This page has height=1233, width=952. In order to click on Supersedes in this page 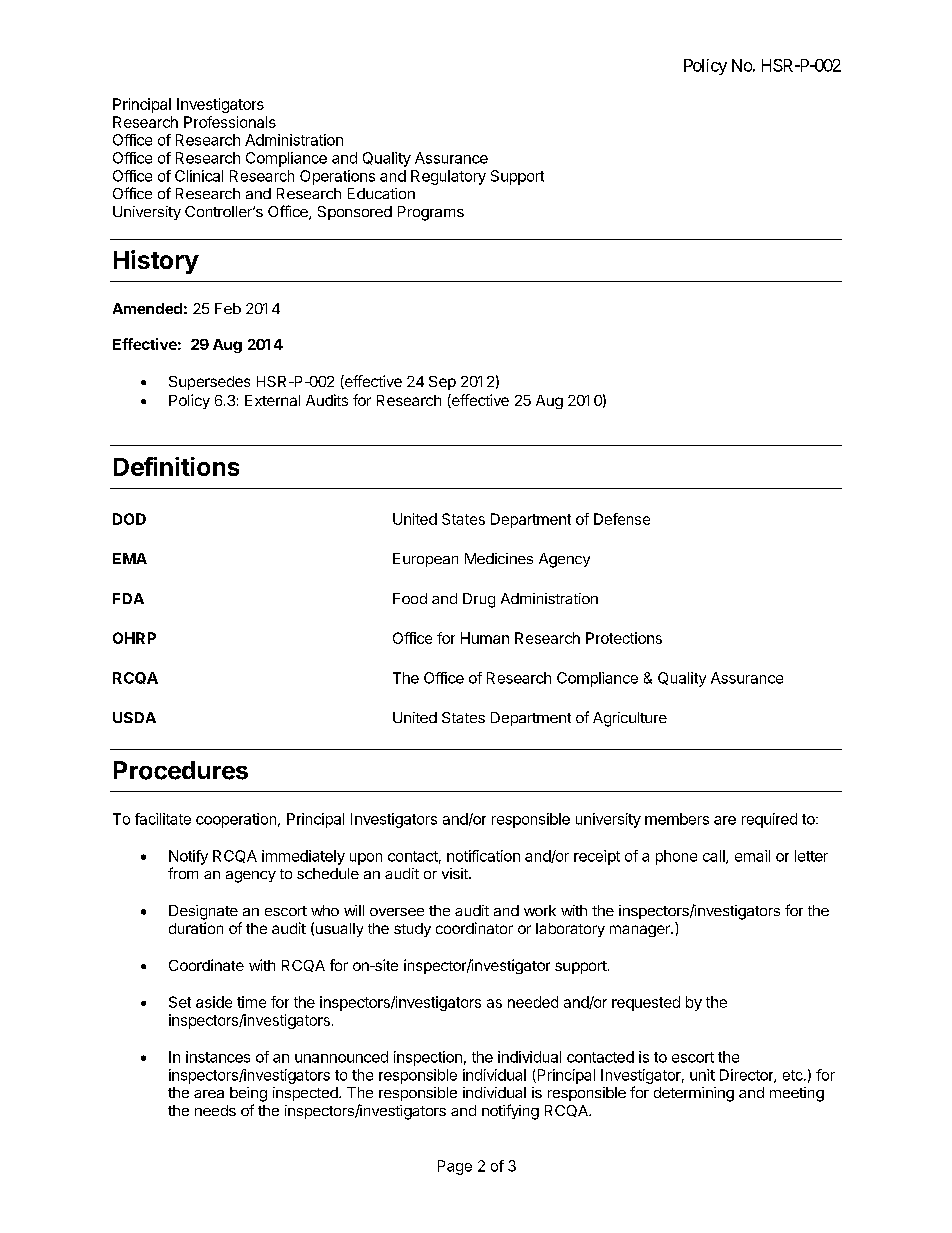, I will do `click(209, 383)`.
